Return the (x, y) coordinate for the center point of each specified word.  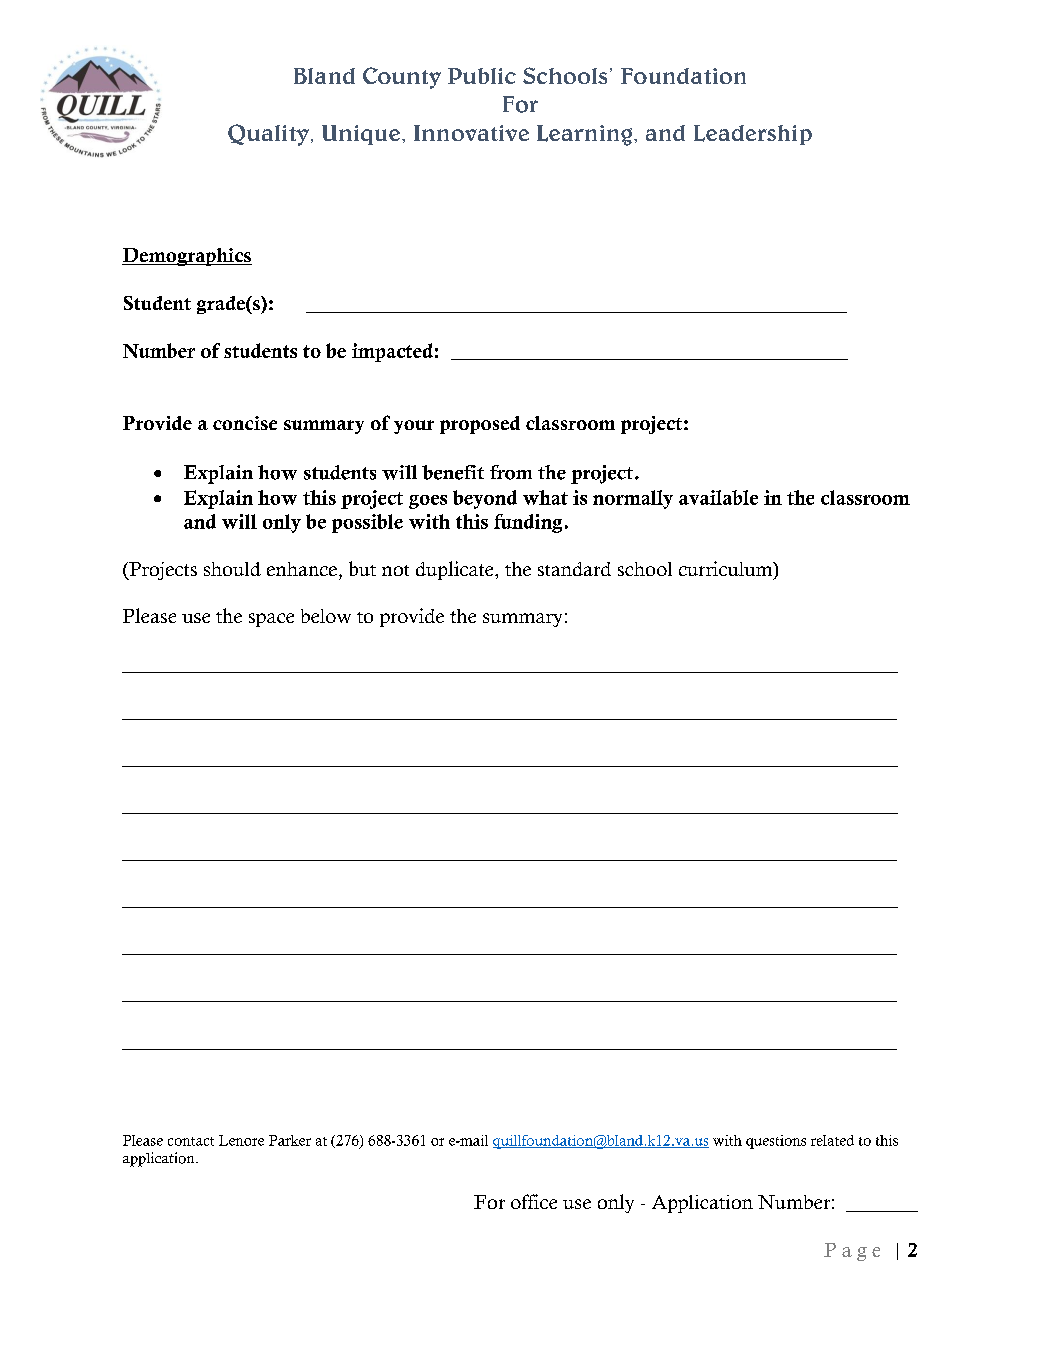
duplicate (456, 570)
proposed (480, 425)
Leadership (753, 135)
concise (245, 423)
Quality (268, 135)
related (832, 1140)
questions (776, 1142)
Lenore (241, 1140)
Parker (290, 1140)
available (718, 497)
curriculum (727, 570)
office (534, 1201)
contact (191, 1141)
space (271, 620)
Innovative (471, 133)
